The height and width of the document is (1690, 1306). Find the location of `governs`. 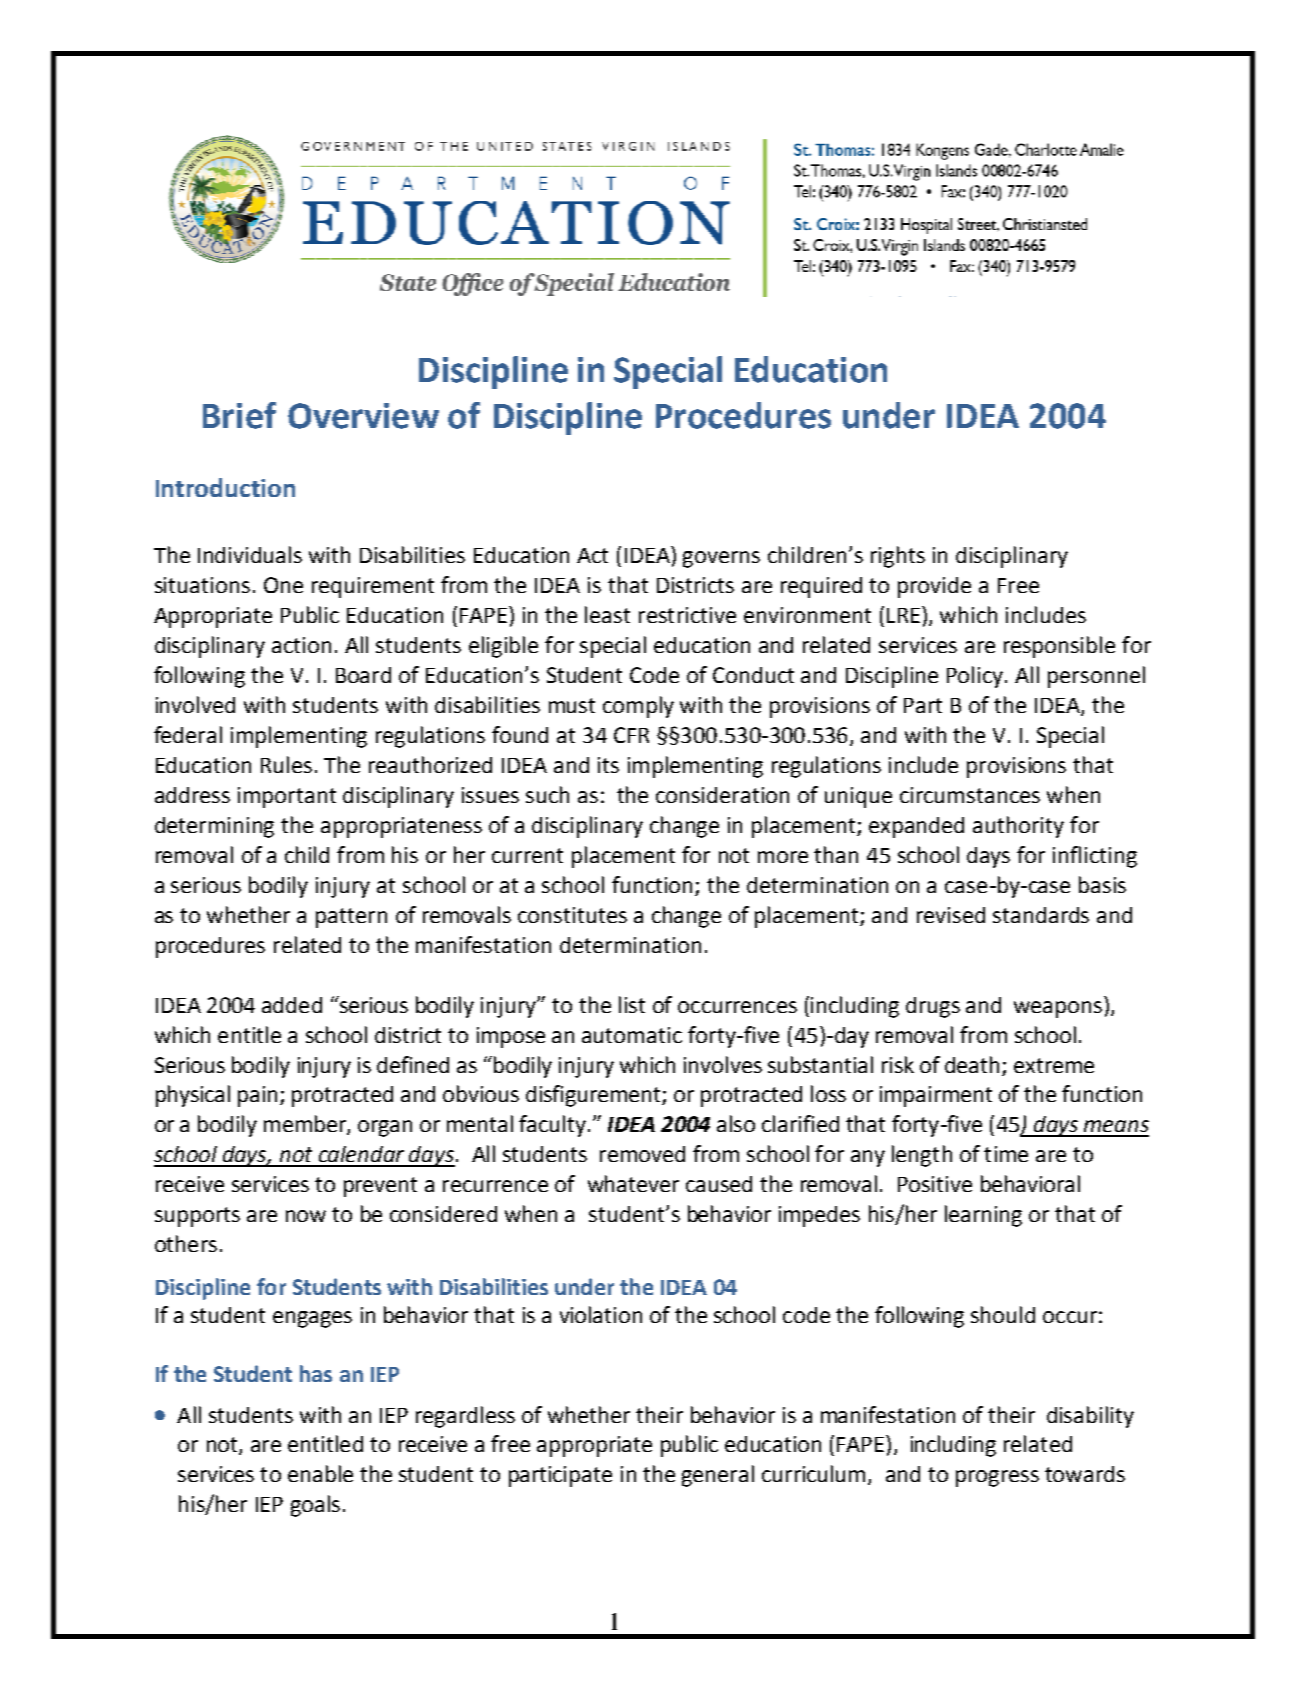

governs is located at coordinates (721, 559).
